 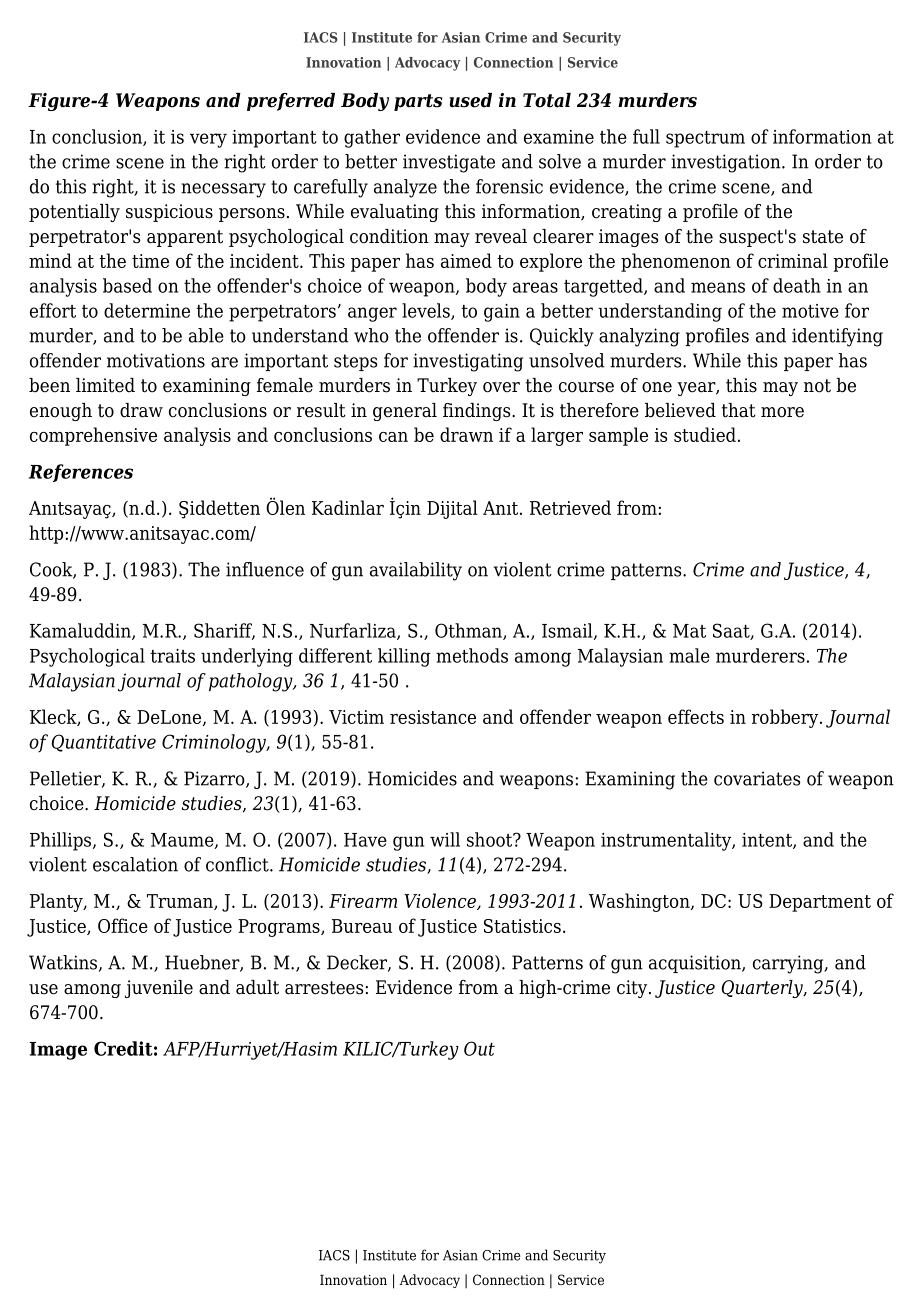 I want to click on Out, so click(x=479, y=1048).
